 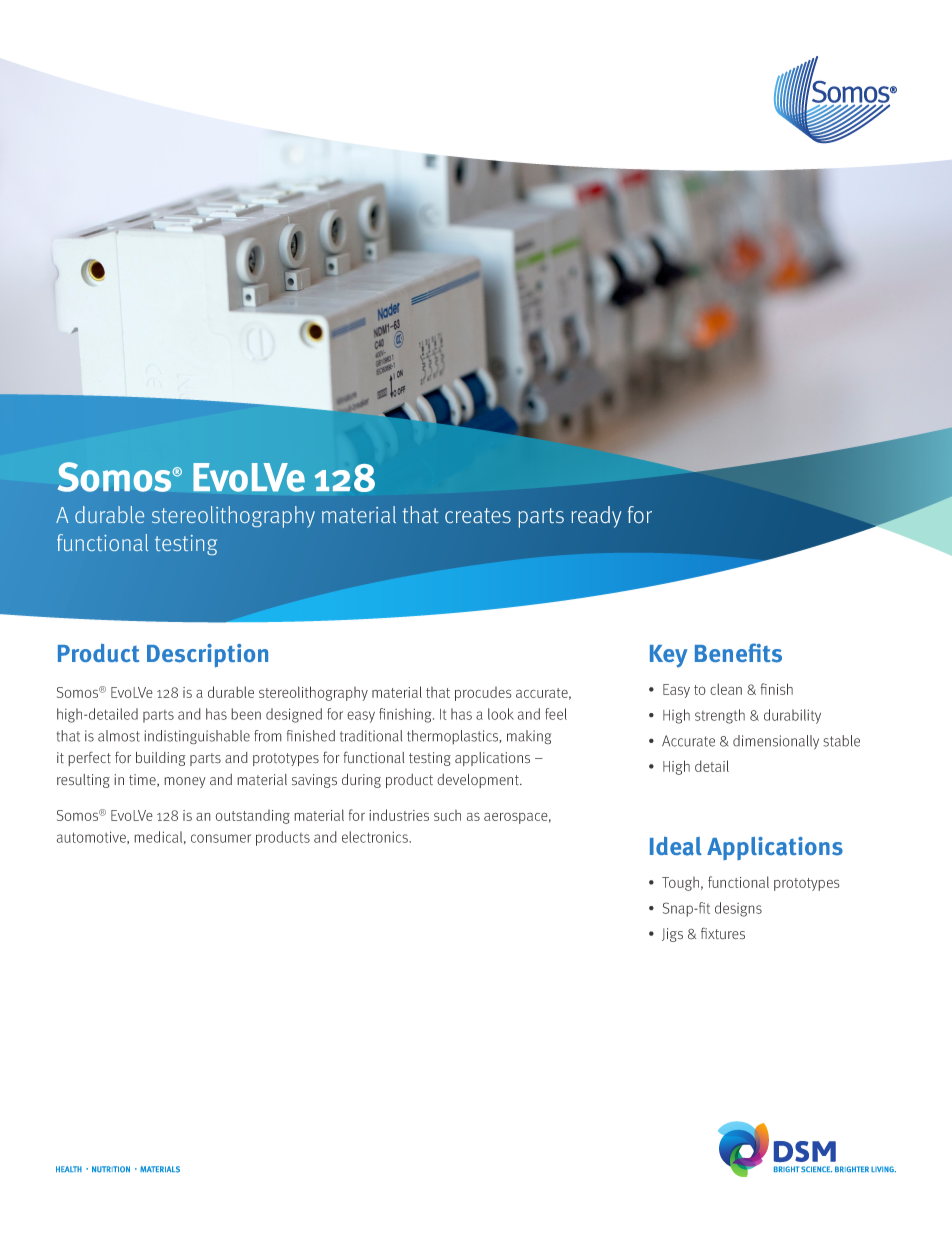 I want to click on Key, so click(x=669, y=656).
